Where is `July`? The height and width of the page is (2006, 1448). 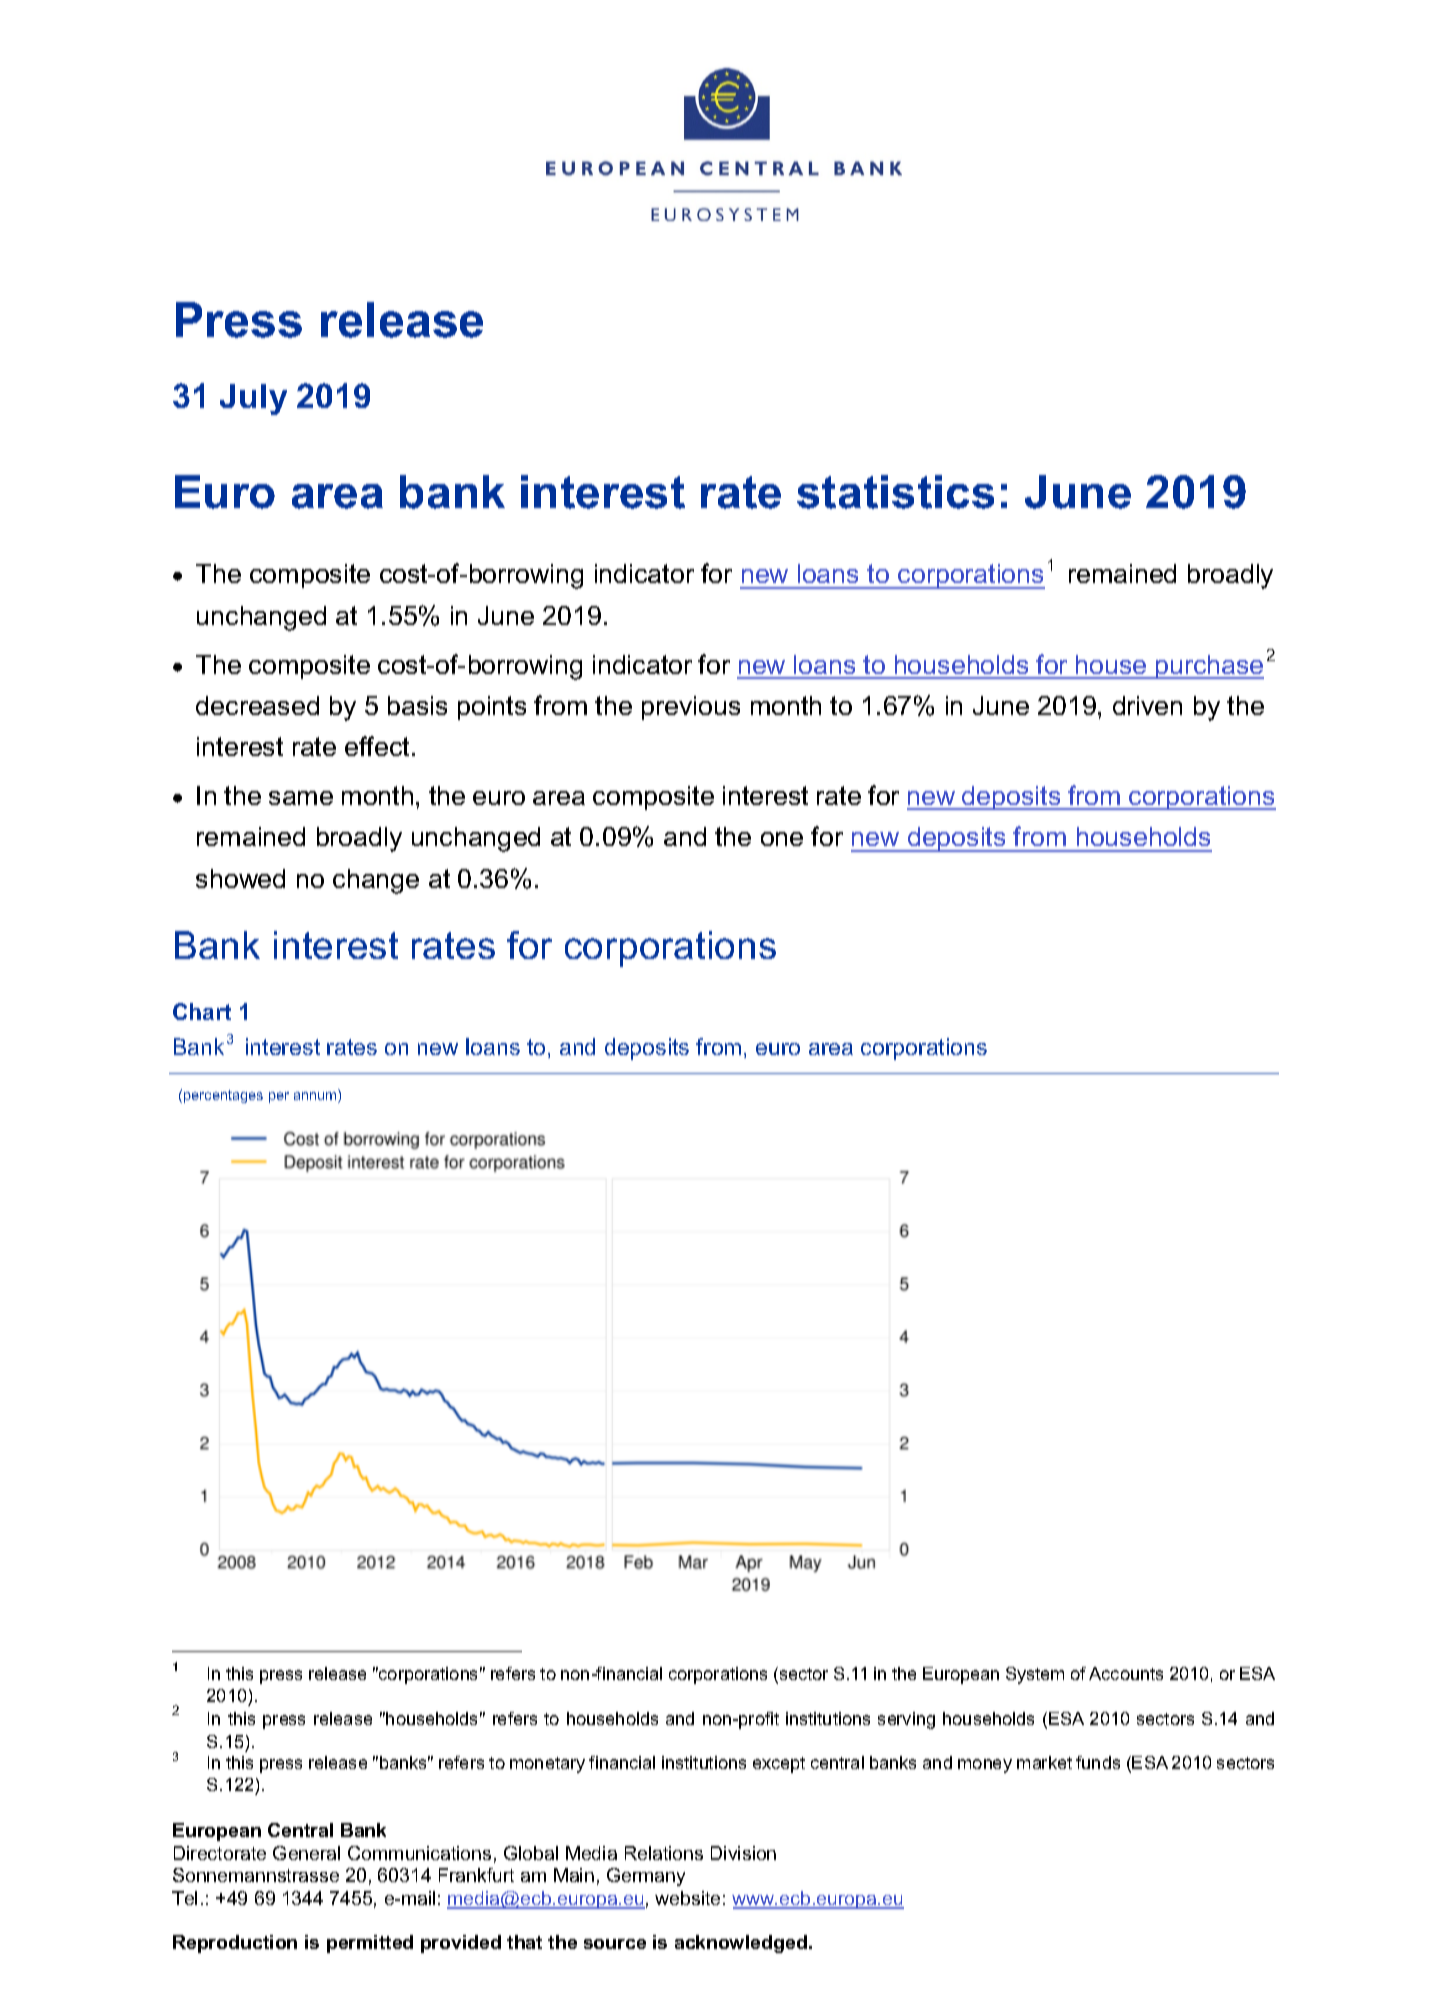 July is located at coordinates (253, 399).
